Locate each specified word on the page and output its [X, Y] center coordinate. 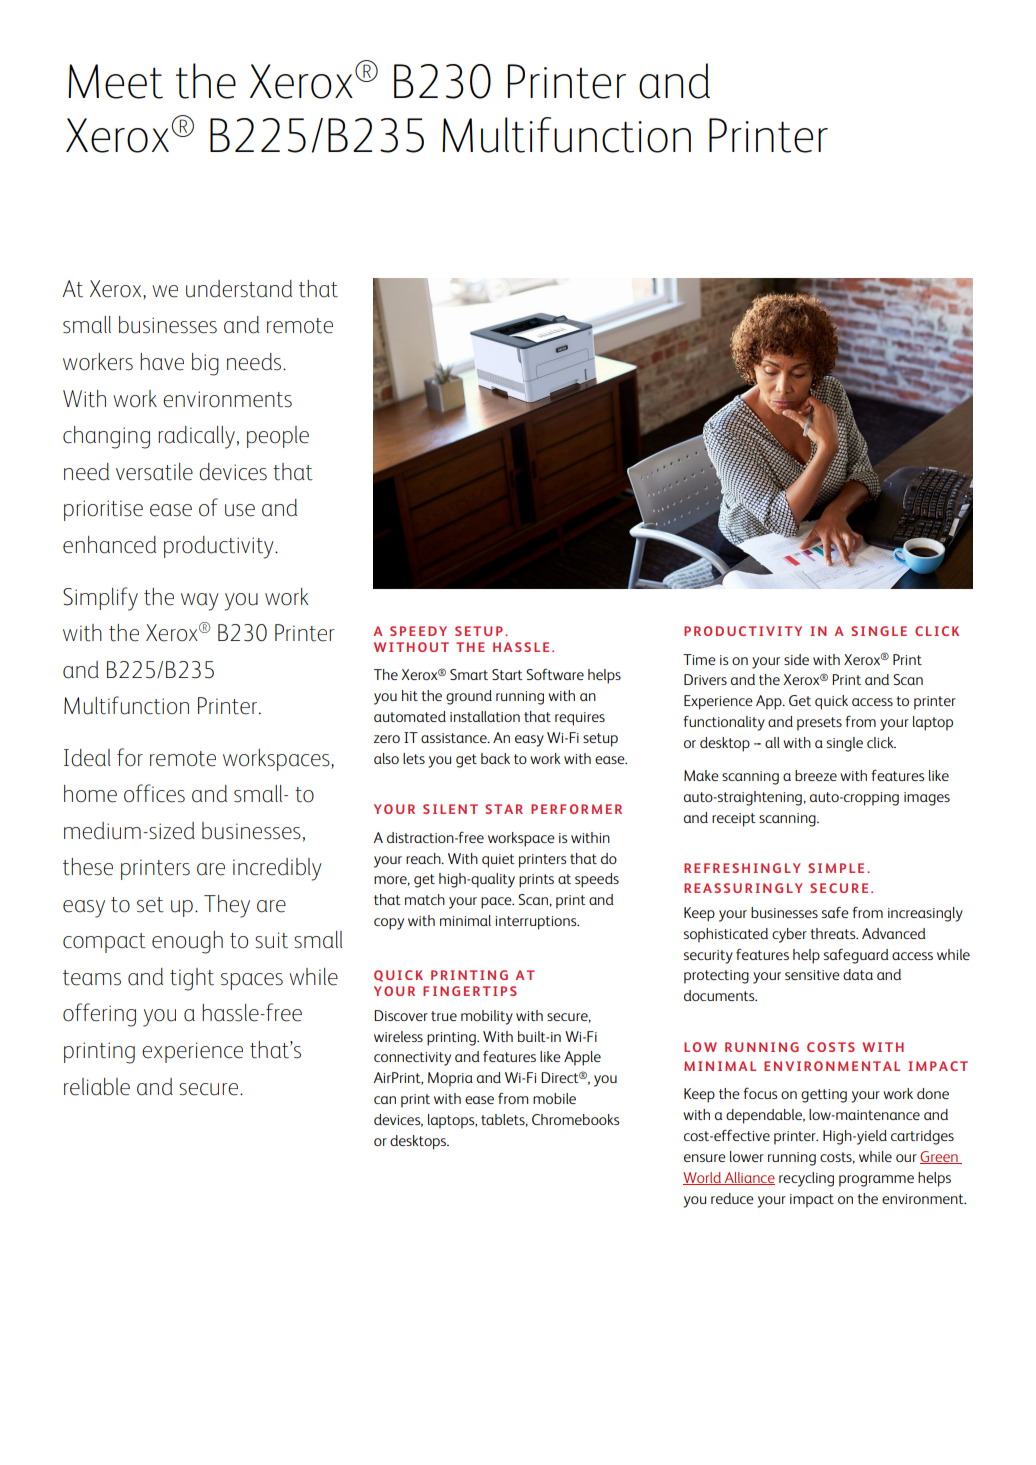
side [796, 659]
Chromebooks [575, 1119]
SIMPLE [836, 868]
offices [154, 793]
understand [239, 289]
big [205, 364]
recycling [806, 1179]
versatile [154, 472]
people [278, 437]
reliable [97, 1087]
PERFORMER [576, 809]
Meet [115, 81]
